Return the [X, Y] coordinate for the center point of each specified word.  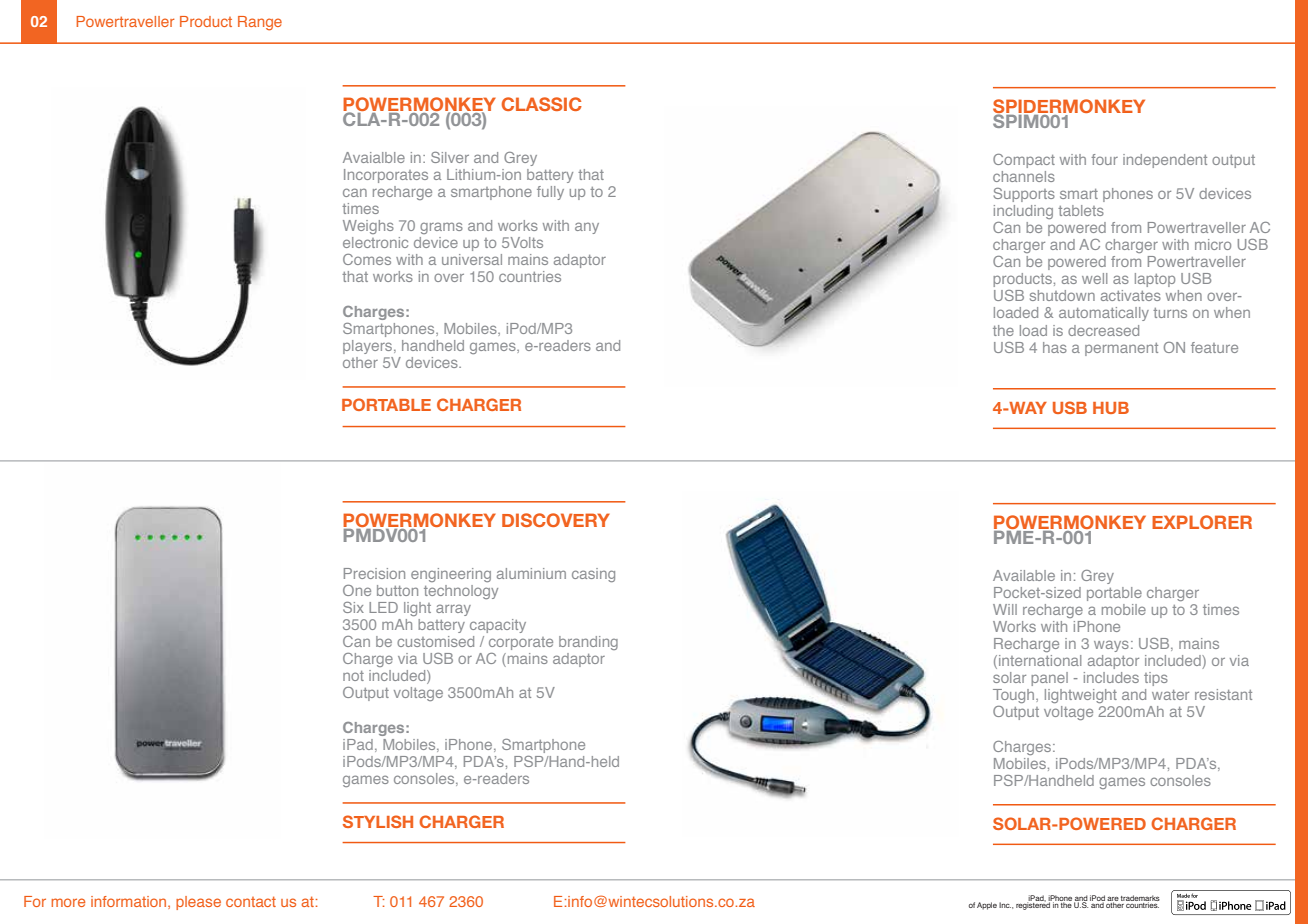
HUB [1111, 408]
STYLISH [378, 821]
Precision [374, 573]
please [198, 903]
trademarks [1140, 899]
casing [593, 575]
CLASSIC [542, 104]
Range [260, 23]
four [1104, 159]
